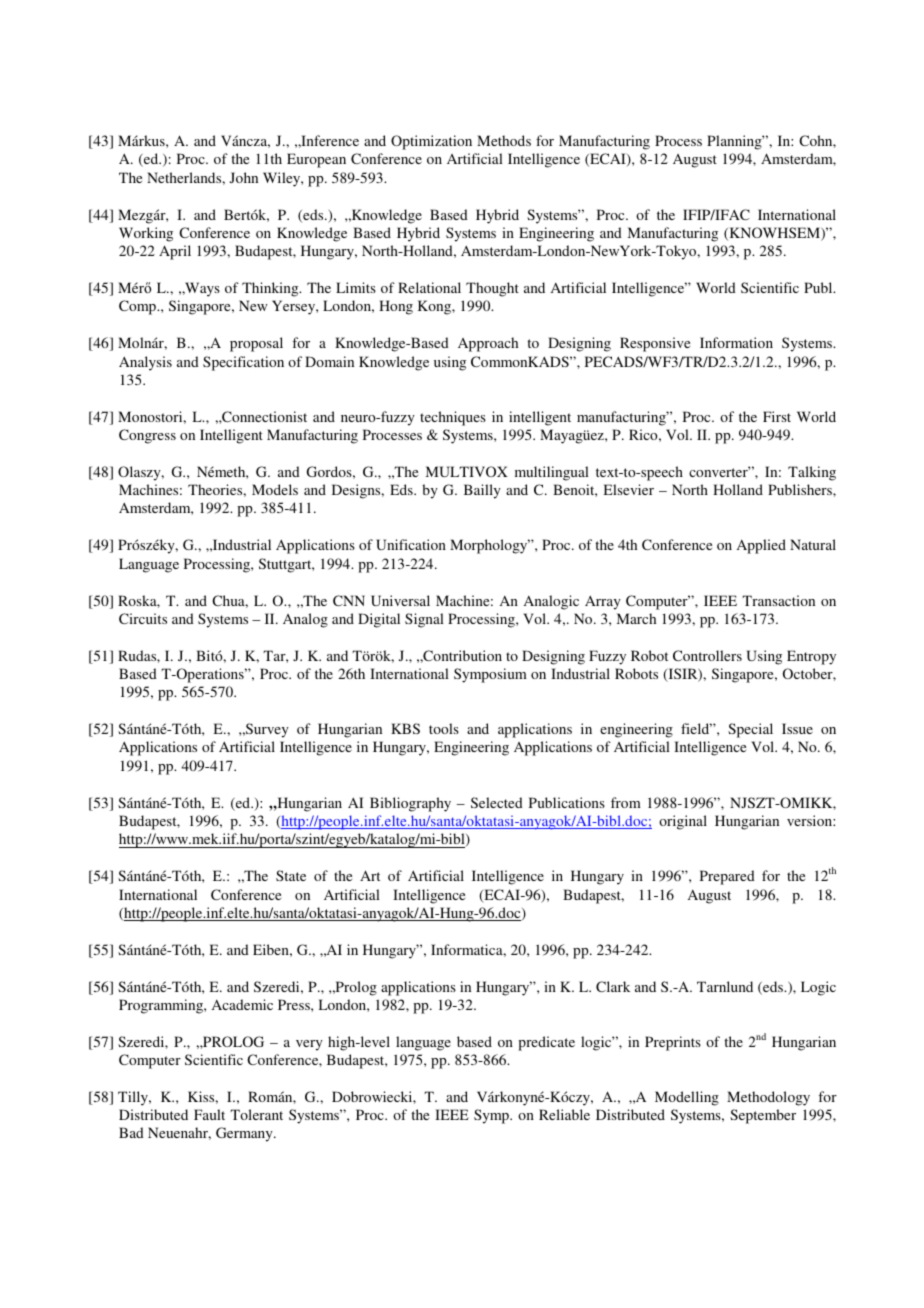  What do you see at coordinates (143, 618) in the screenshot?
I see `Circuits` at bounding box center [143, 618].
